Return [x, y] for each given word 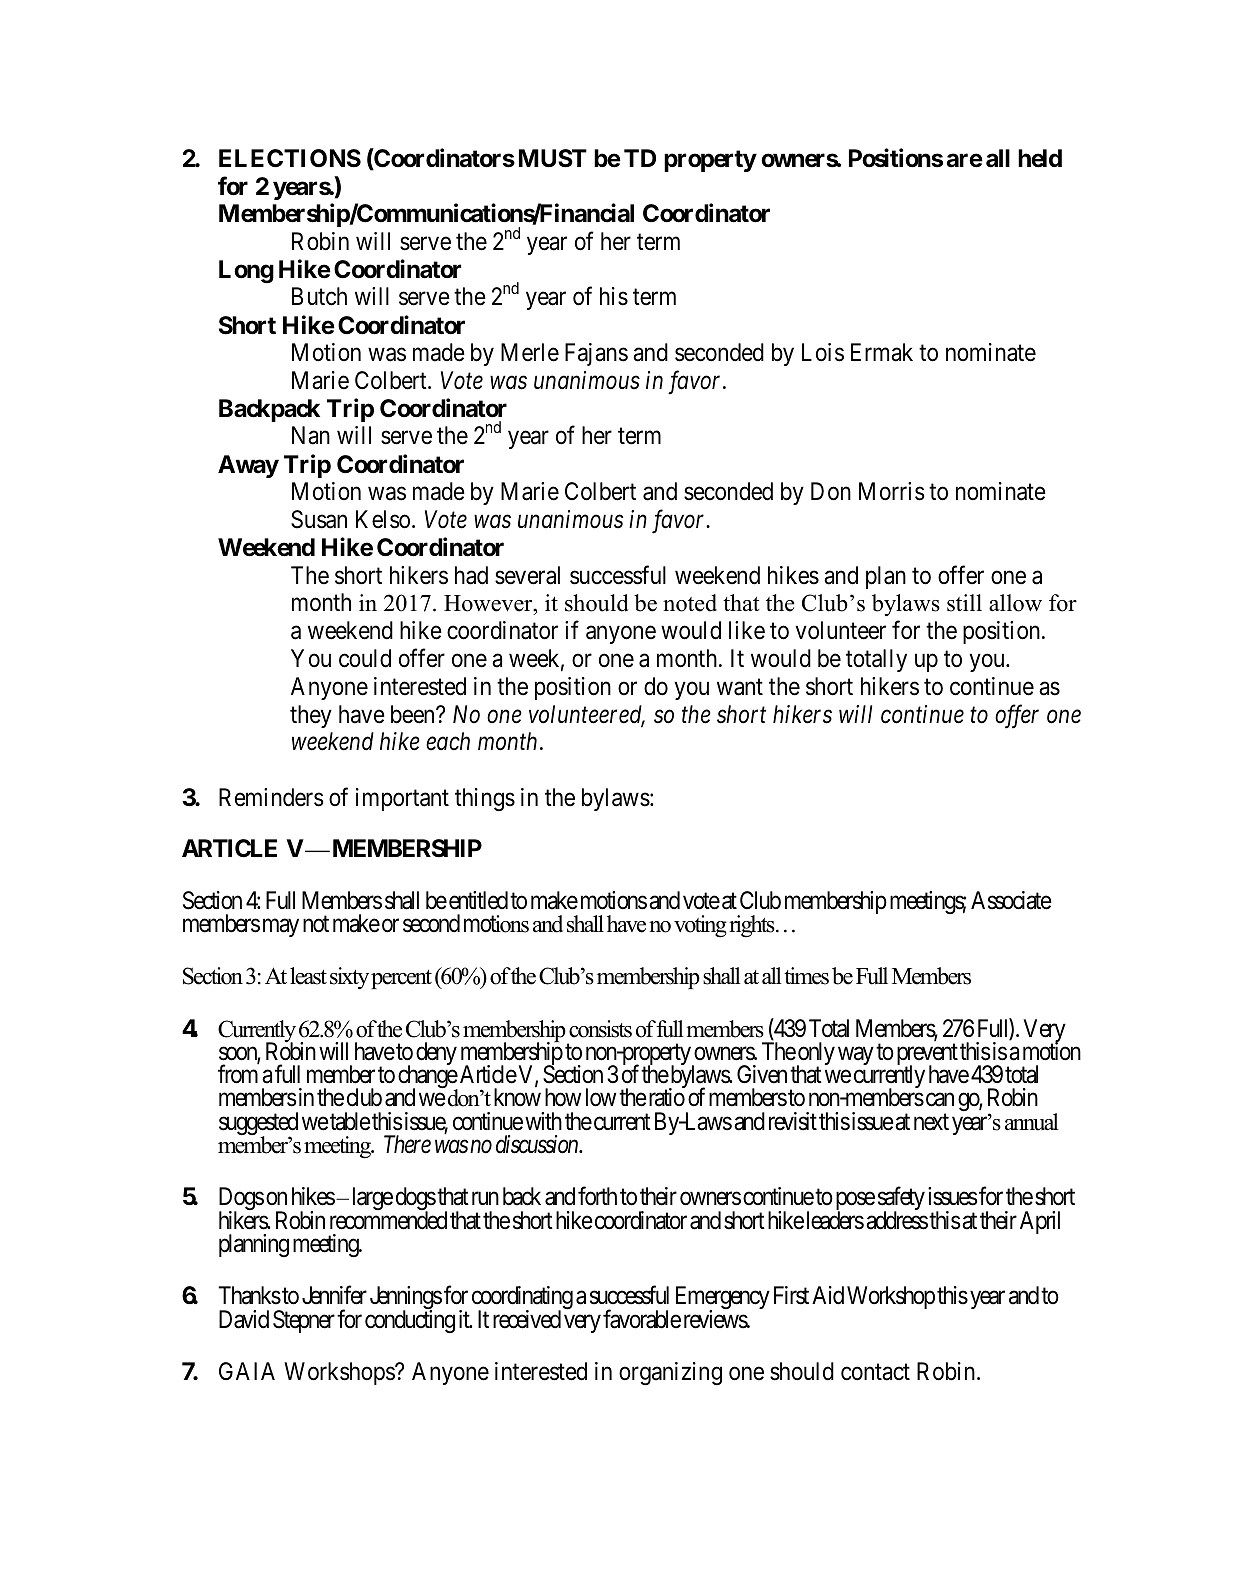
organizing [670, 1374]
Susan [319, 519]
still [964, 603]
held [1040, 158]
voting [700, 926]
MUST [553, 158]
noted [690, 603]
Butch [319, 296]
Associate [1011, 900]
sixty [349, 978]
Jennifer [334, 1295]
